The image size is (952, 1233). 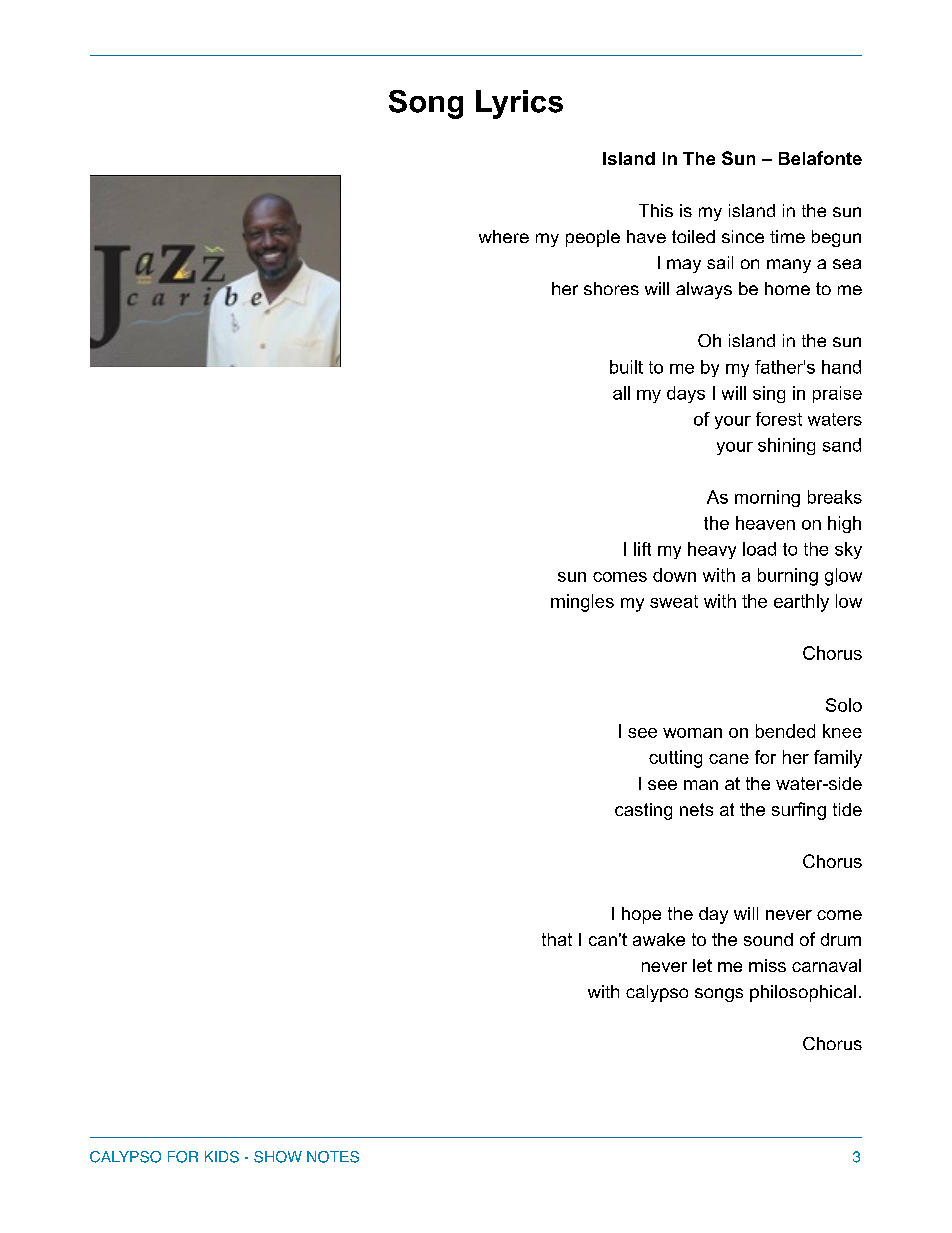 What do you see at coordinates (519, 104) in the screenshot?
I see `Lyrics` at bounding box center [519, 104].
